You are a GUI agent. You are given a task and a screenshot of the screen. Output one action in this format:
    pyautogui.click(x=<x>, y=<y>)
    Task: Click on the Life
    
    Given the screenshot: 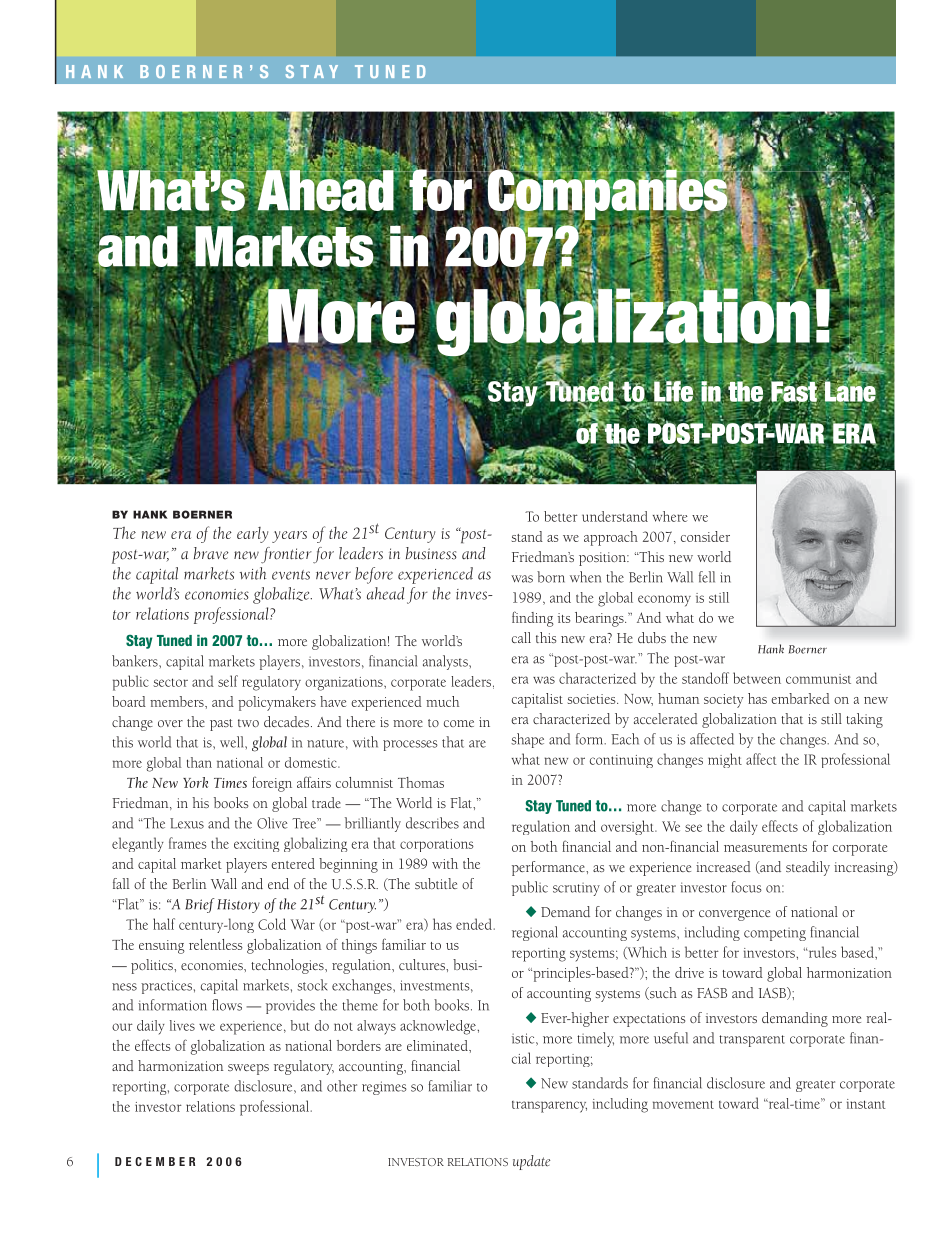 What is the action you would take?
    pyautogui.click(x=673, y=391)
